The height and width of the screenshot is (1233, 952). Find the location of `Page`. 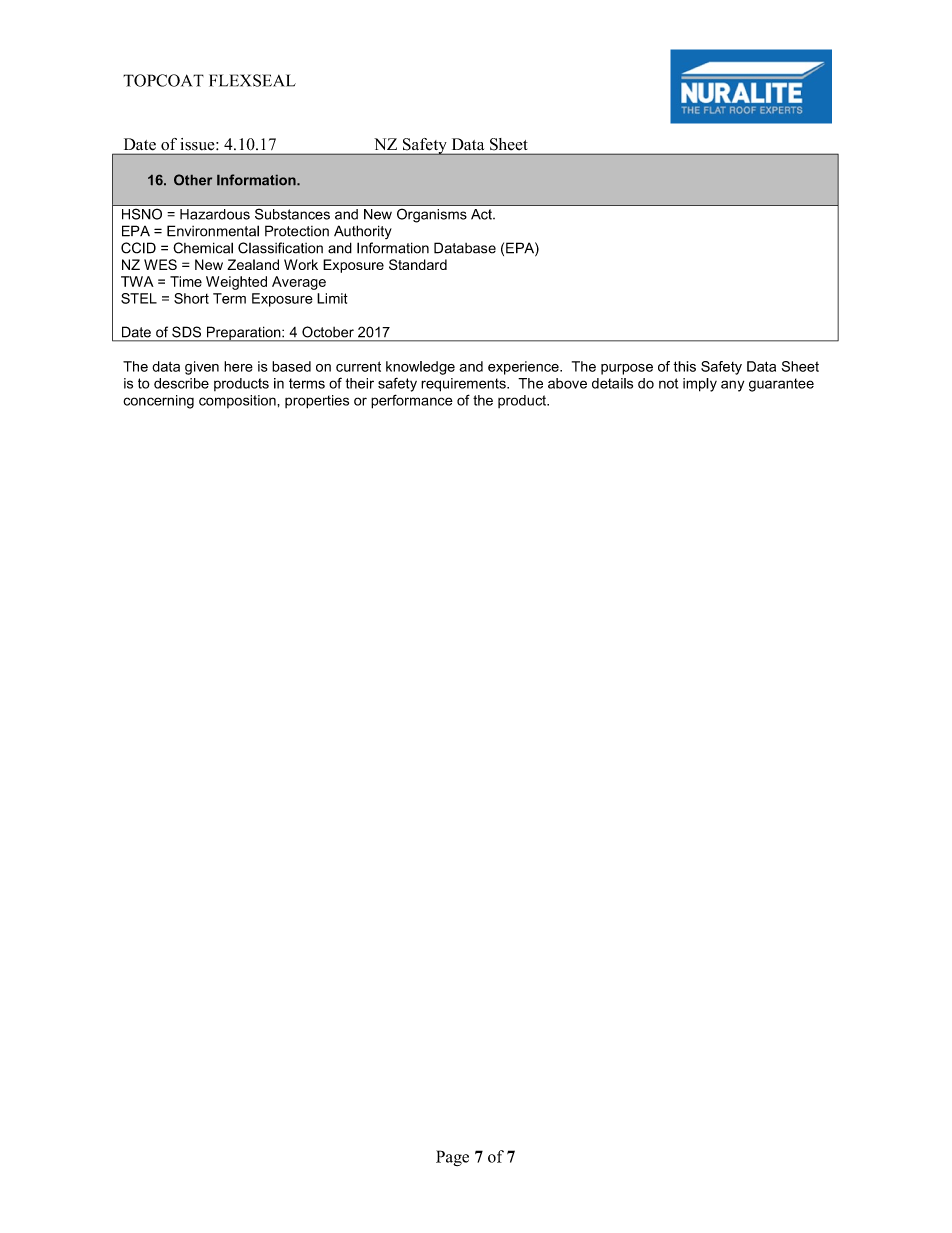

Page is located at coordinates (452, 1158).
